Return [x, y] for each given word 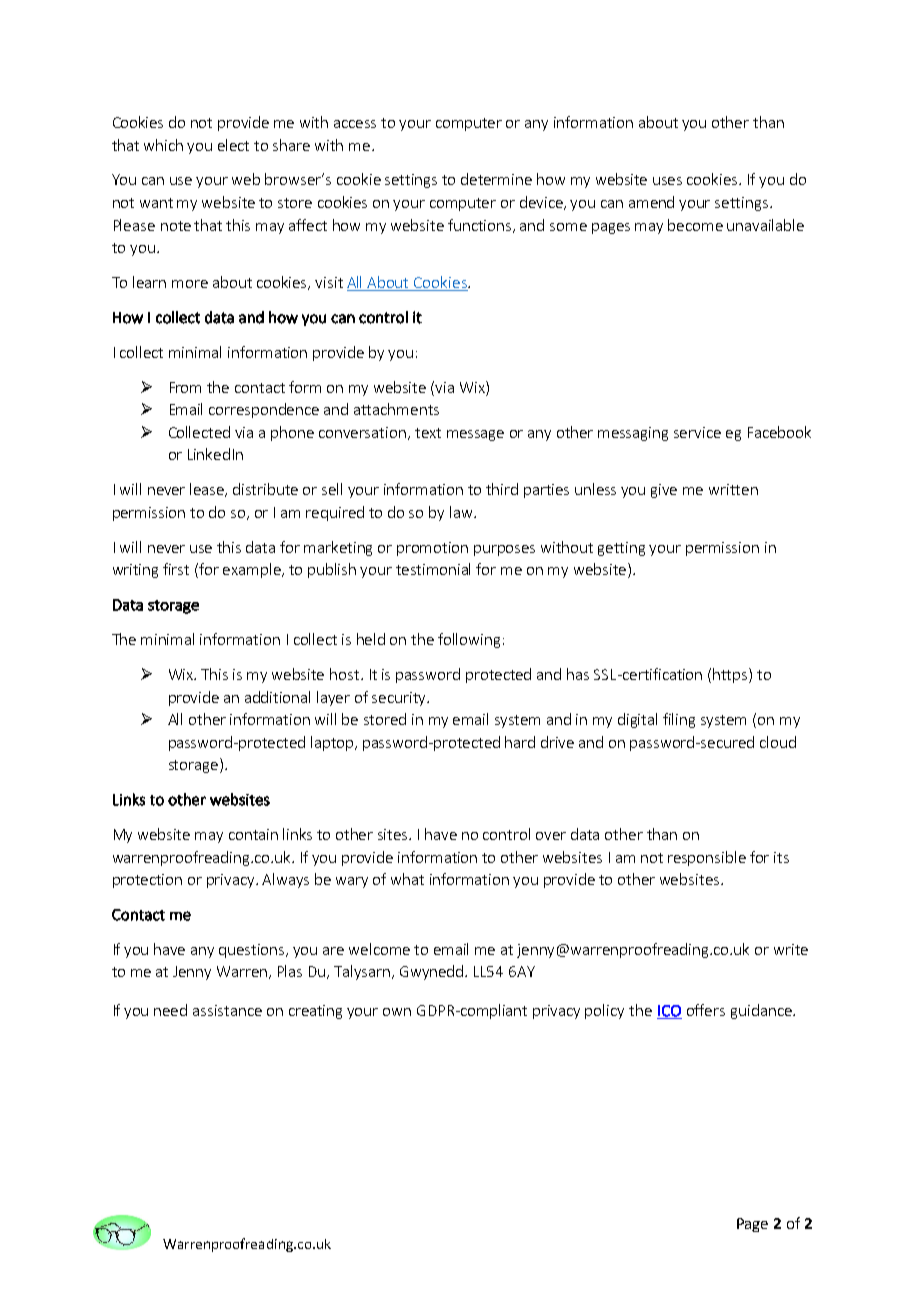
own [397, 1012]
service [697, 432]
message [475, 435]
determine [496, 179]
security [400, 699]
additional [277, 697]
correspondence [264, 410]
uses [667, 181]
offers [706, 1010]
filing [679, 720]
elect [233, 145]
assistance [227, 1010]
